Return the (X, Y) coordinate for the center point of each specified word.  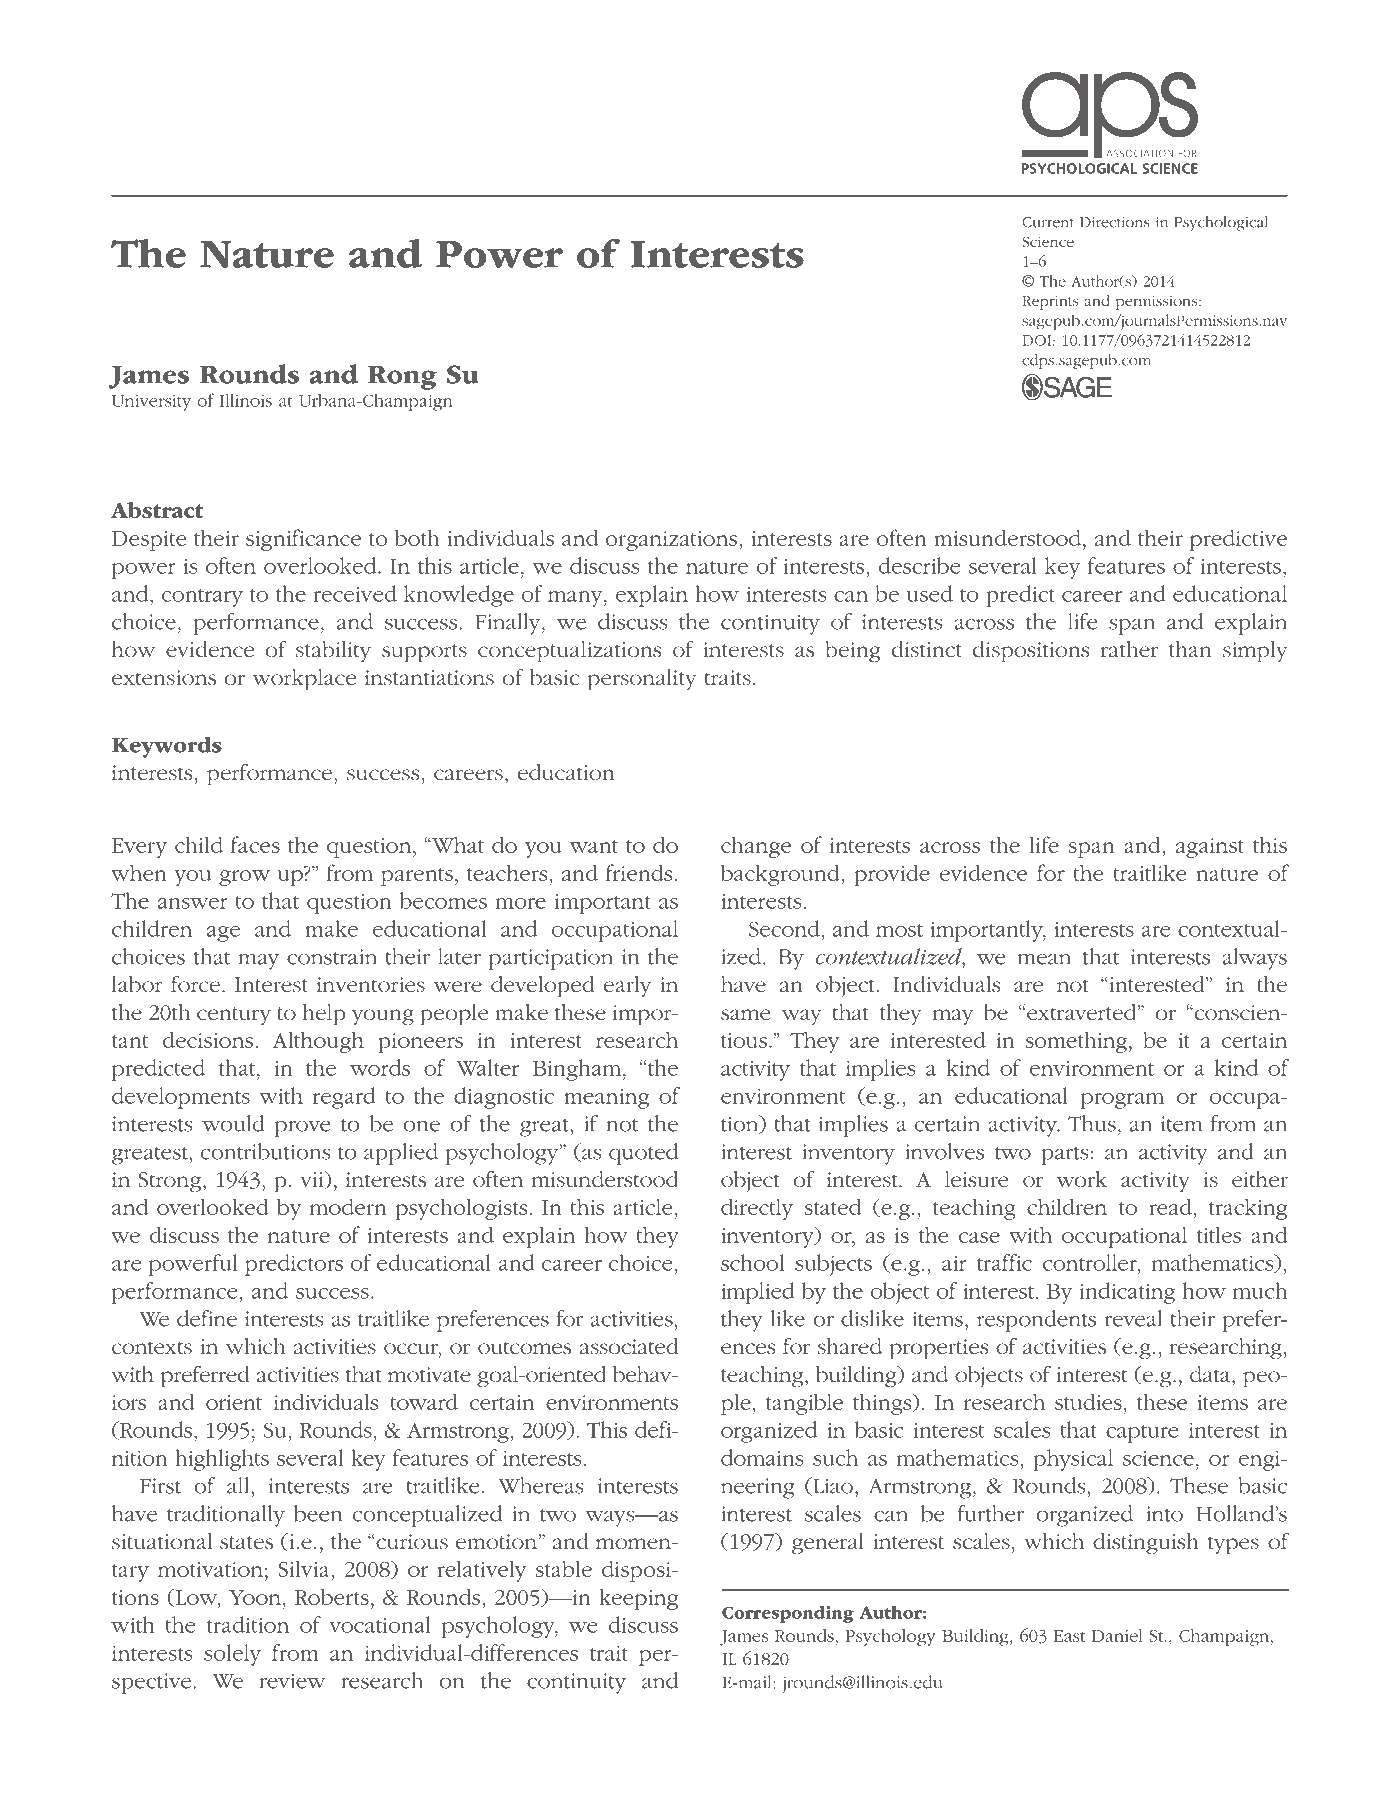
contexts (152, 1348)
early (627, 986)
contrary (202, 598)
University (151, 403)
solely (232, 1655)
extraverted (1083, 1012)
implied (758, 1293)
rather (1129, 649)
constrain (332, 957)
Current (1048, 222)
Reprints (1050, 303)
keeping (638, 1599)
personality (642, 680)
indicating (1127, 1293)
